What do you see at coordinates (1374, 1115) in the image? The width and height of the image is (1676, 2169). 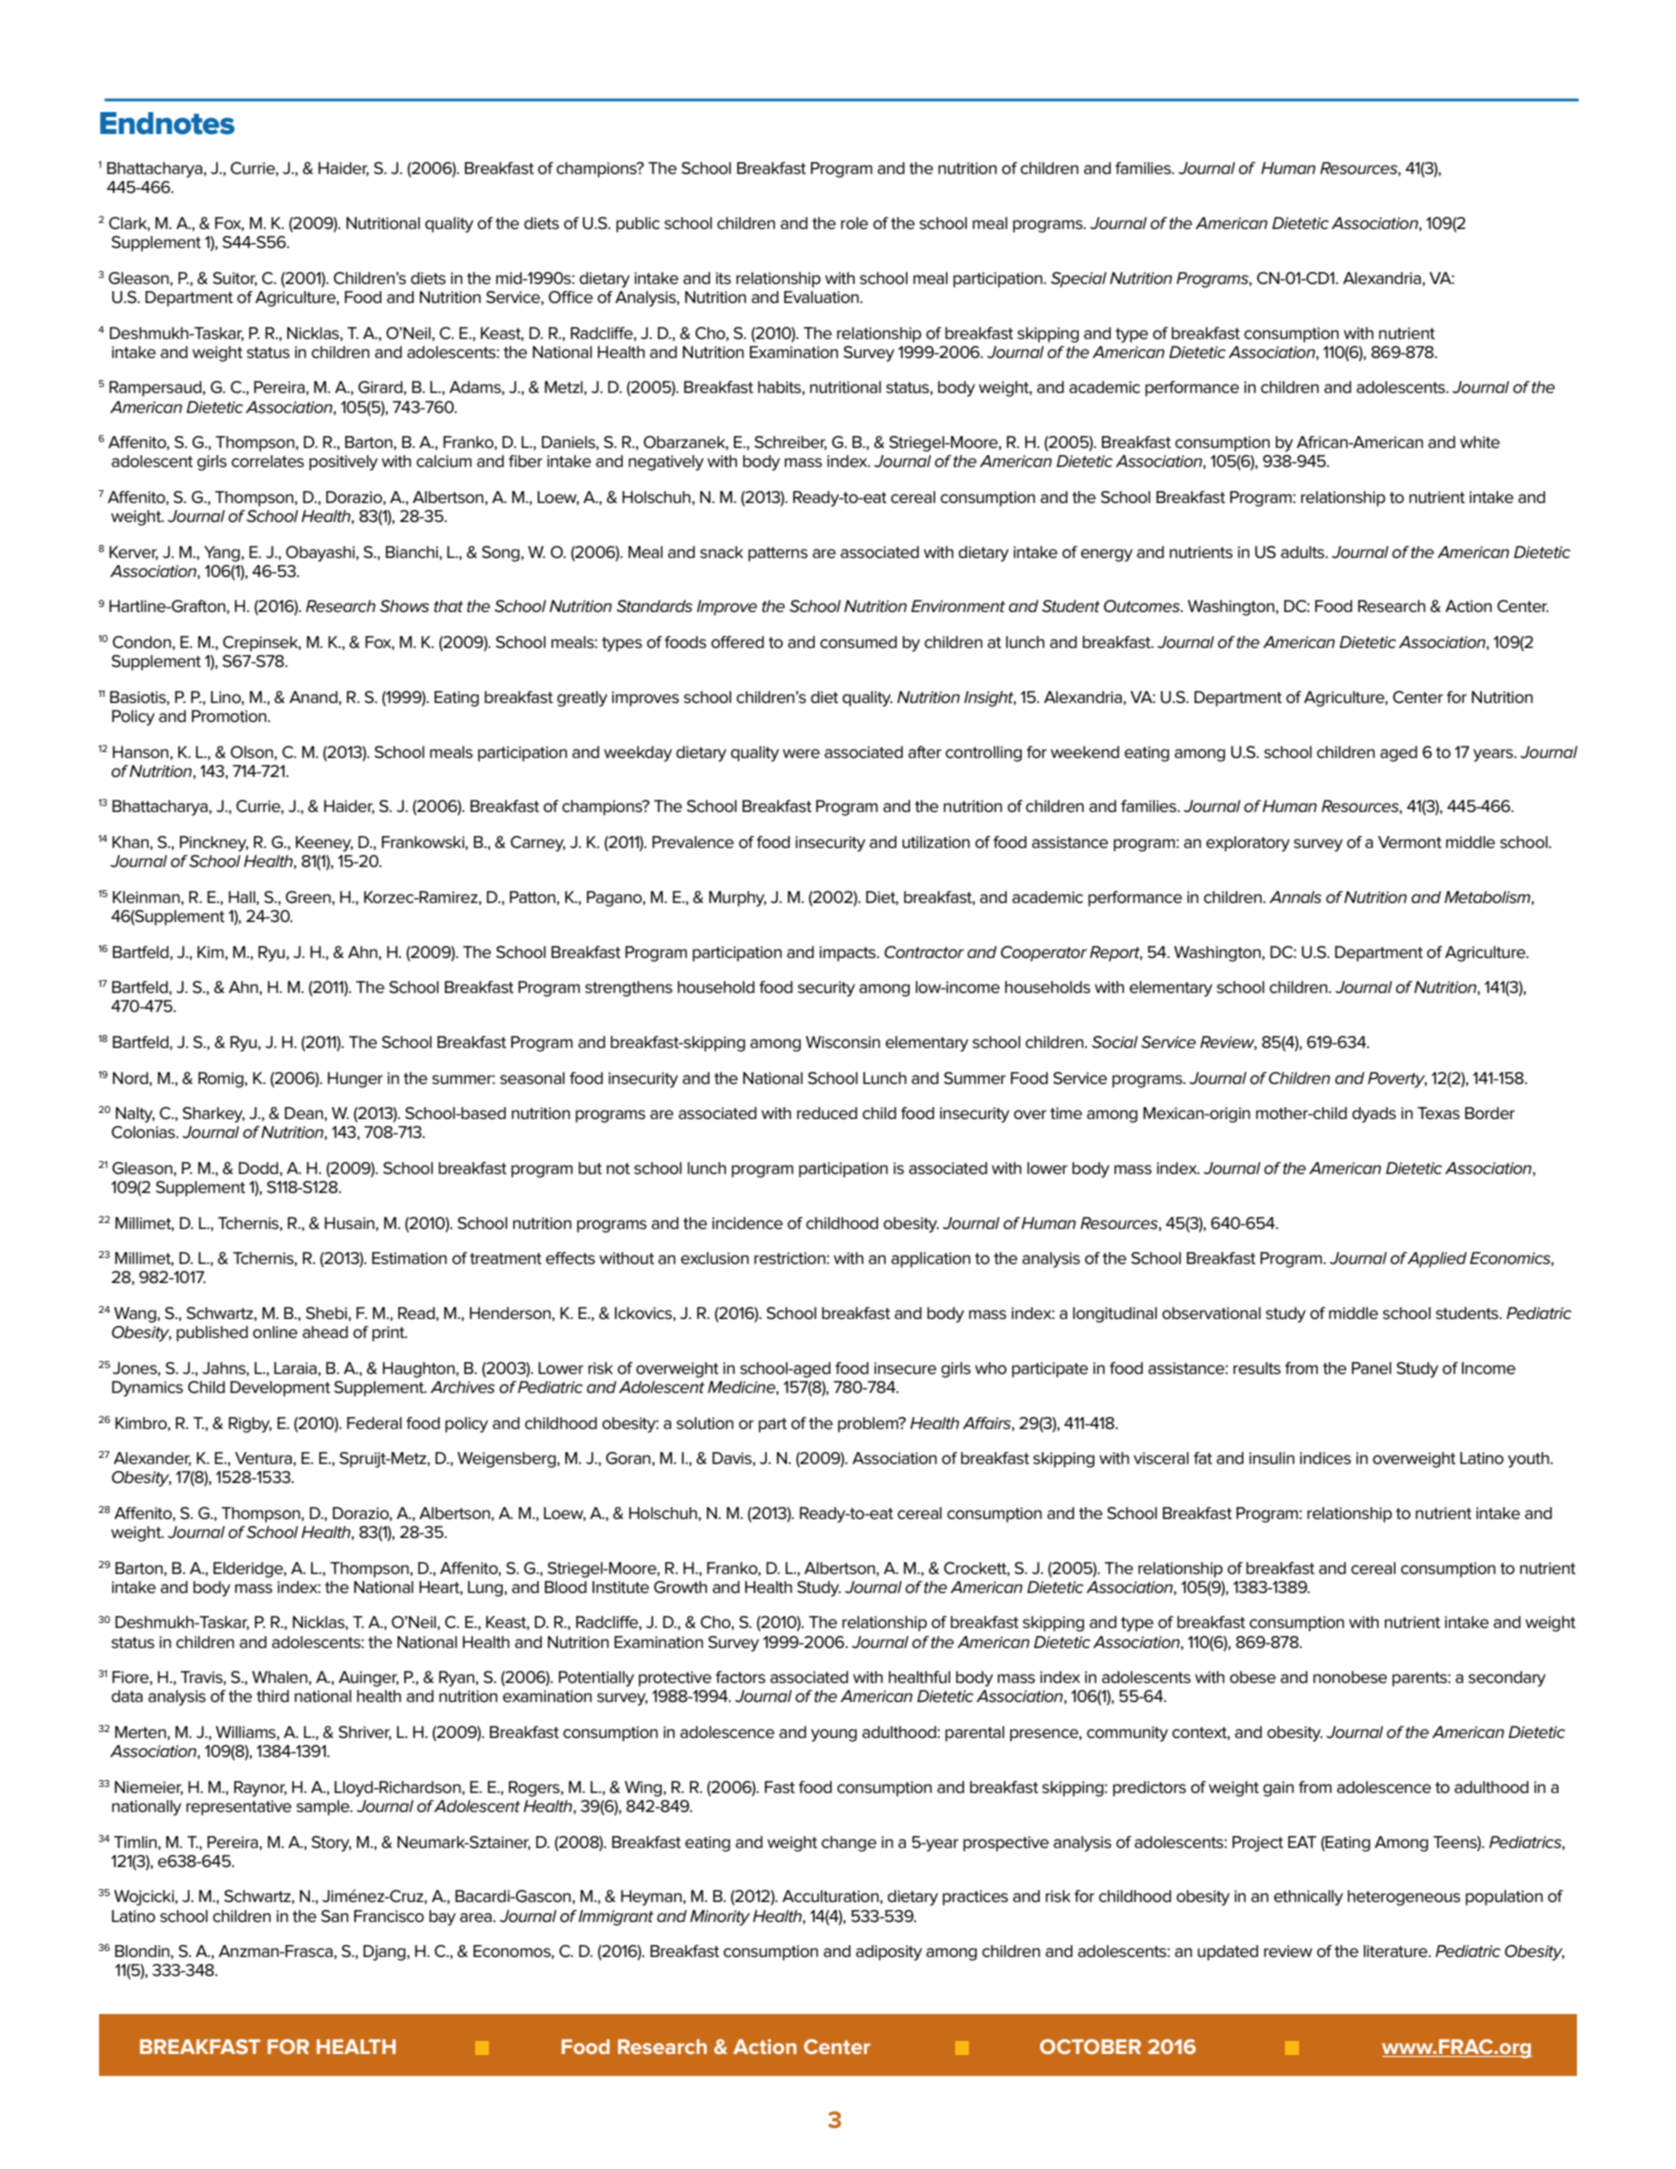 I see `dyads` at bounding box center [1374, 1115].
